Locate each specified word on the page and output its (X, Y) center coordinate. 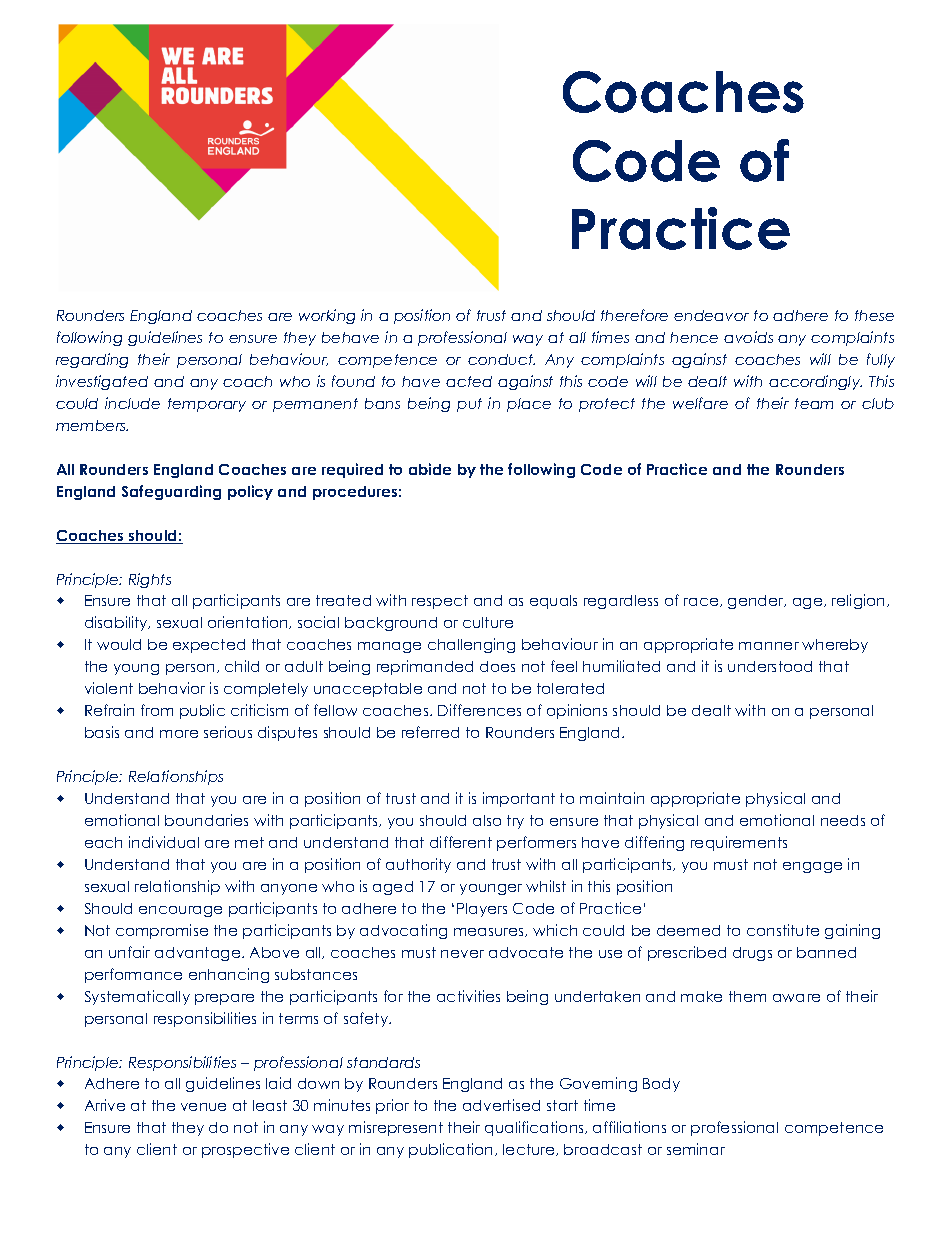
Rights (150, 580)
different (461, 842)
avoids (748, 337)
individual (164, 842)
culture (488, 622)
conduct (501, 359)
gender (757, 602)
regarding (92, 360)
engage (812, 867)
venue (203, 1107)
